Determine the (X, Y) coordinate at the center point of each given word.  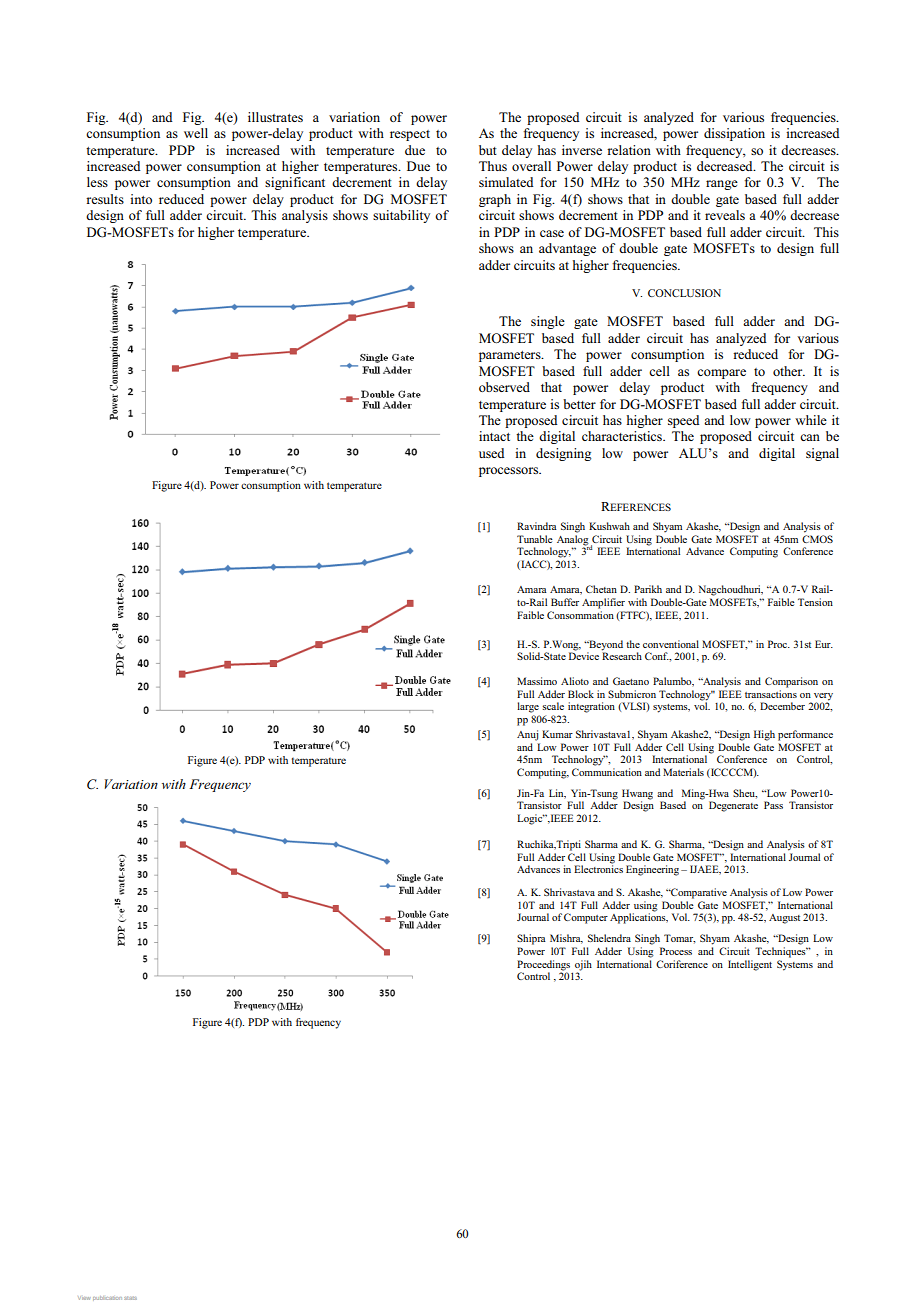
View (84, 1298)
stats (130, 1298)
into (141, 199)
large (528, 707)
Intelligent (750, 965)
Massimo (537, 681)
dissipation (734, 134)
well (196, 133)
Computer (586, 918)
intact (494, 436)
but (488, 150)
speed (684, 421)
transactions (771, 692)
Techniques (781, 952)
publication (107, 1298)
